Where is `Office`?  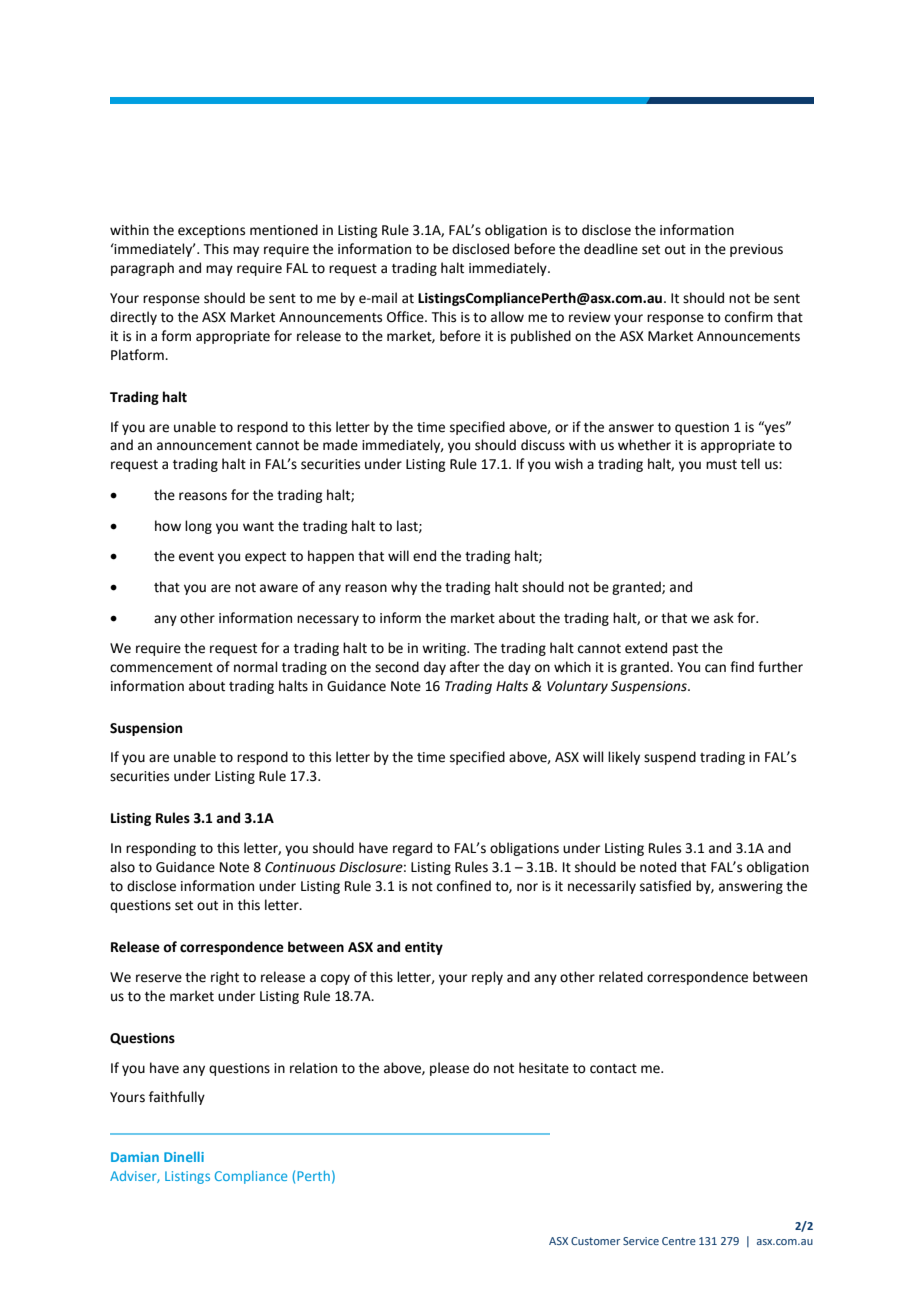
Office is located at coordinates (406, 317).
